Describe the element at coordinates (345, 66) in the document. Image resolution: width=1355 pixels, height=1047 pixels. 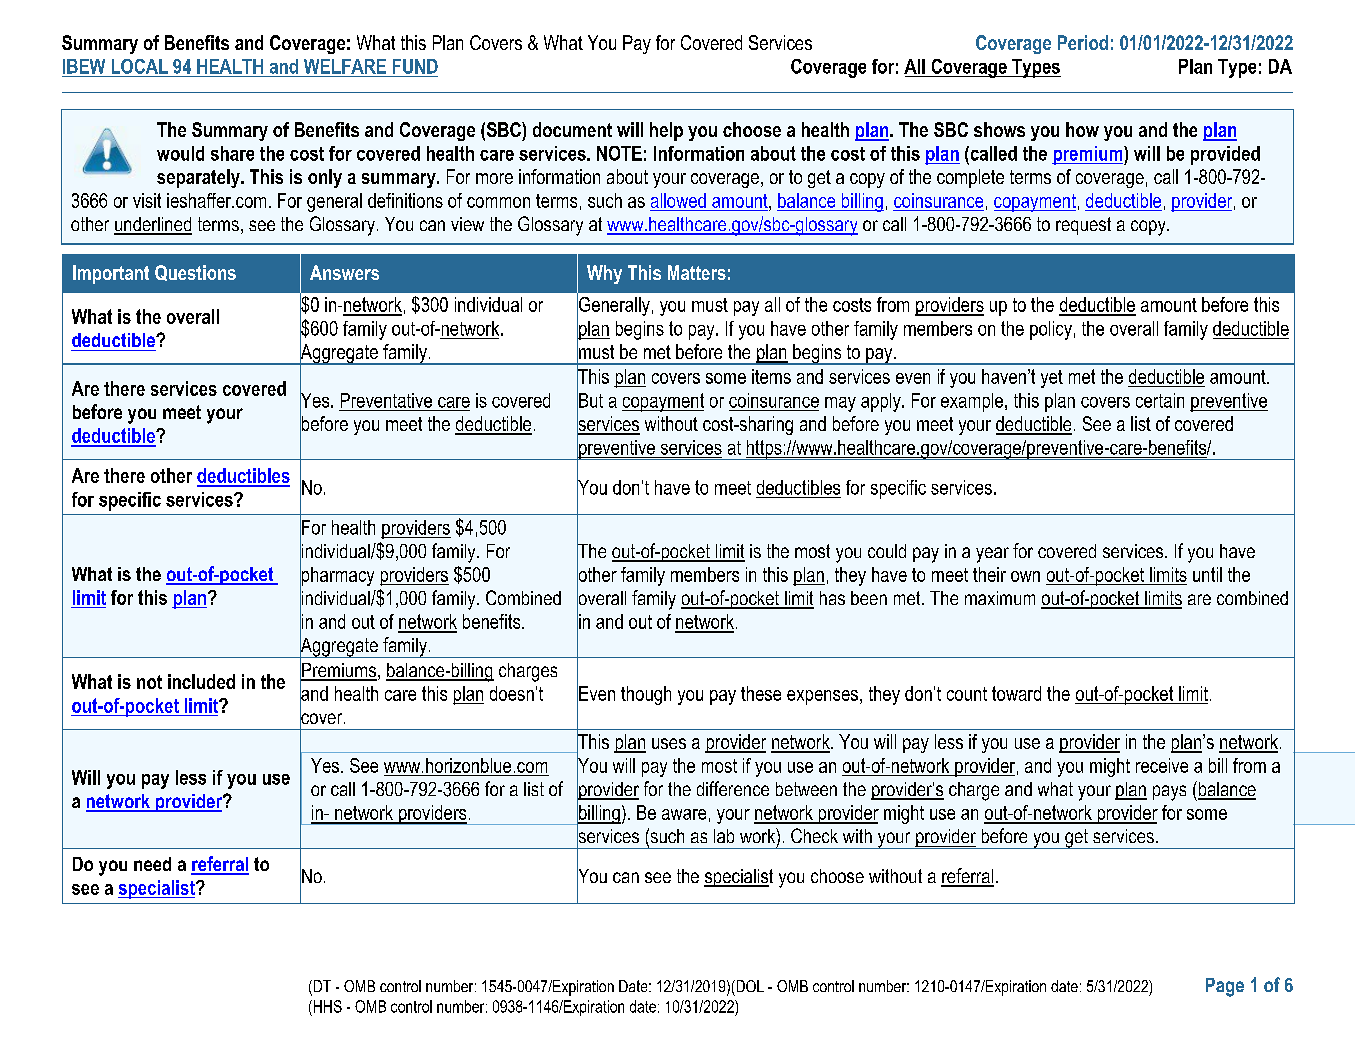
I see `WELFARE` at that location.
